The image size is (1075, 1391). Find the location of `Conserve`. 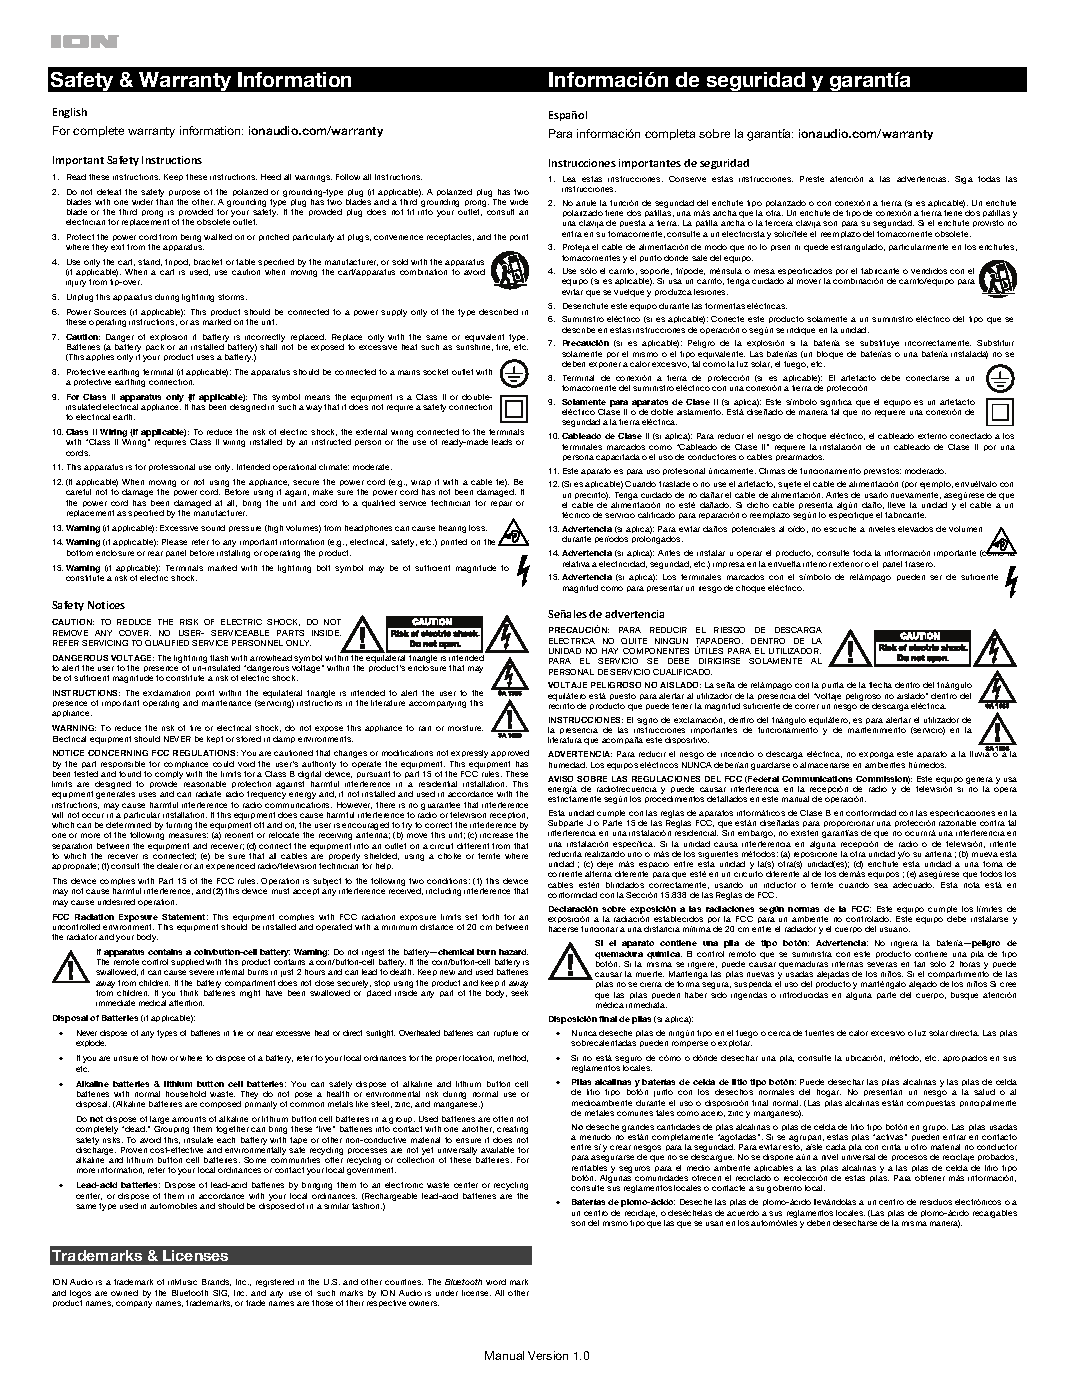

Conserve is located at coordinates (687, 179).
